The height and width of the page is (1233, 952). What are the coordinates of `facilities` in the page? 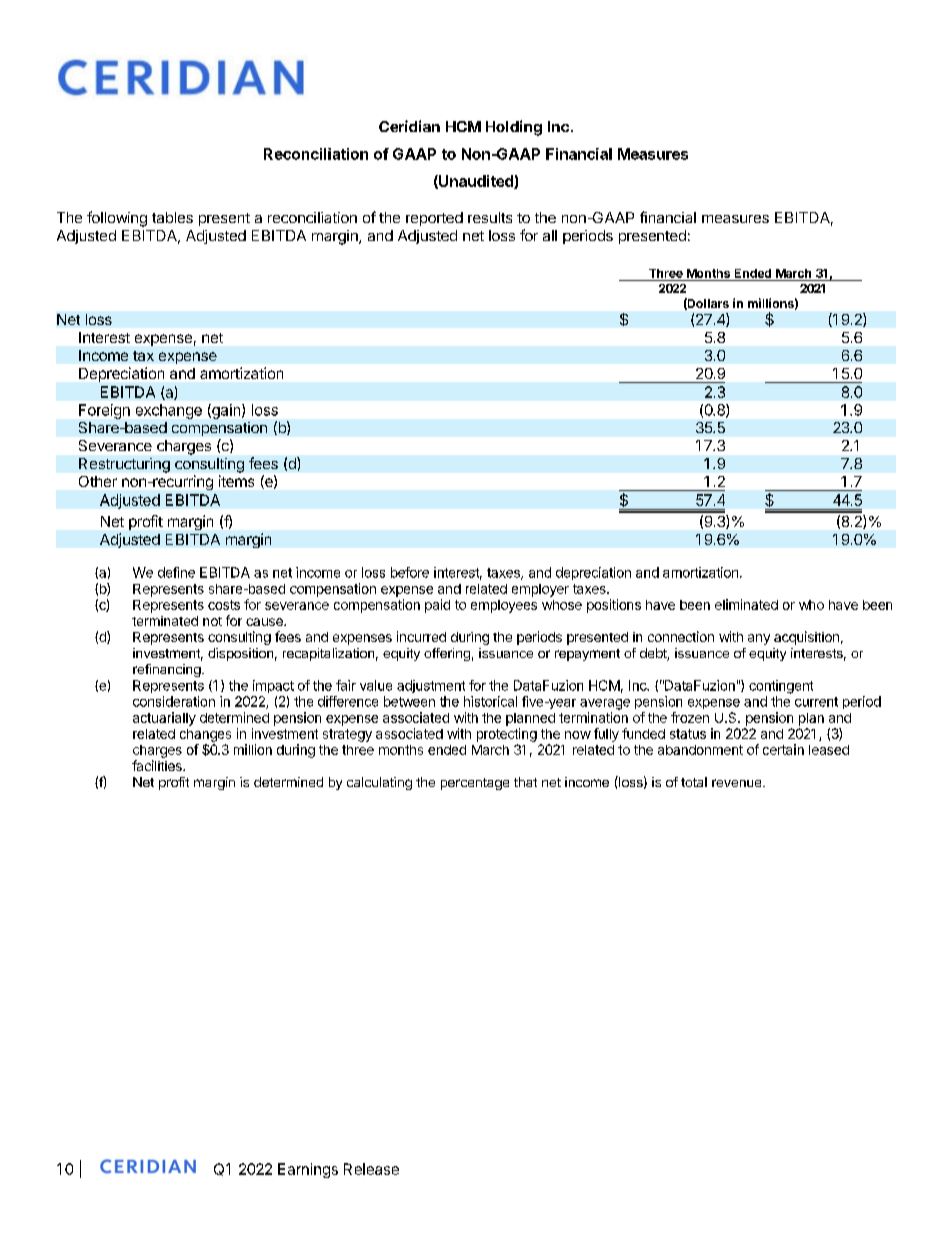 It's located at (158, 765).
